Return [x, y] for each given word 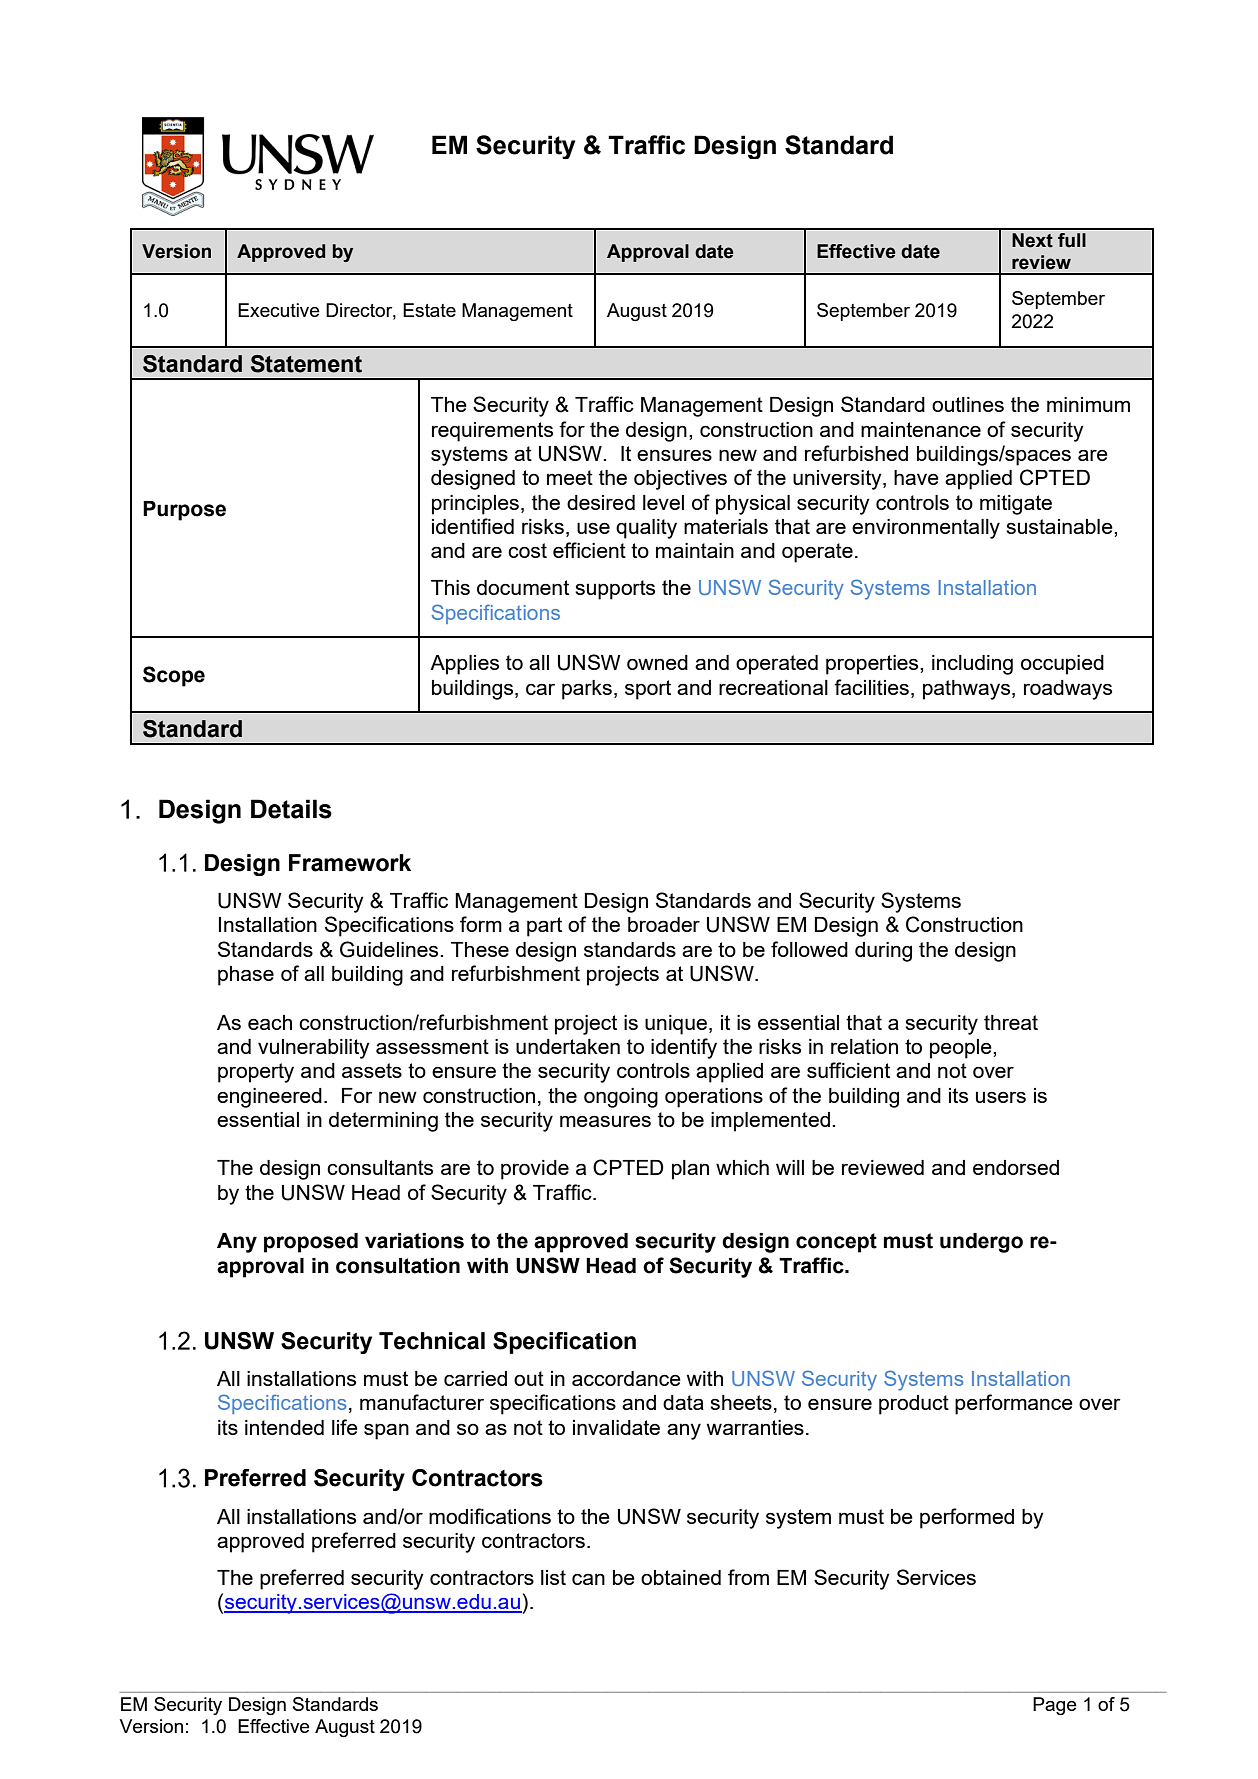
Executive [279, 310]
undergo [981, 1243]
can [588, 1579]
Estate [429, 310]
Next [1032, 240]
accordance [626, 1378]
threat [1011, 1022]
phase [246, 976]
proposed [311, 1243]
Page [1055, 1706]
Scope [174, 676]
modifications [490, 1516]
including [972, 665]
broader [664, 924]
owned [657, 662]
